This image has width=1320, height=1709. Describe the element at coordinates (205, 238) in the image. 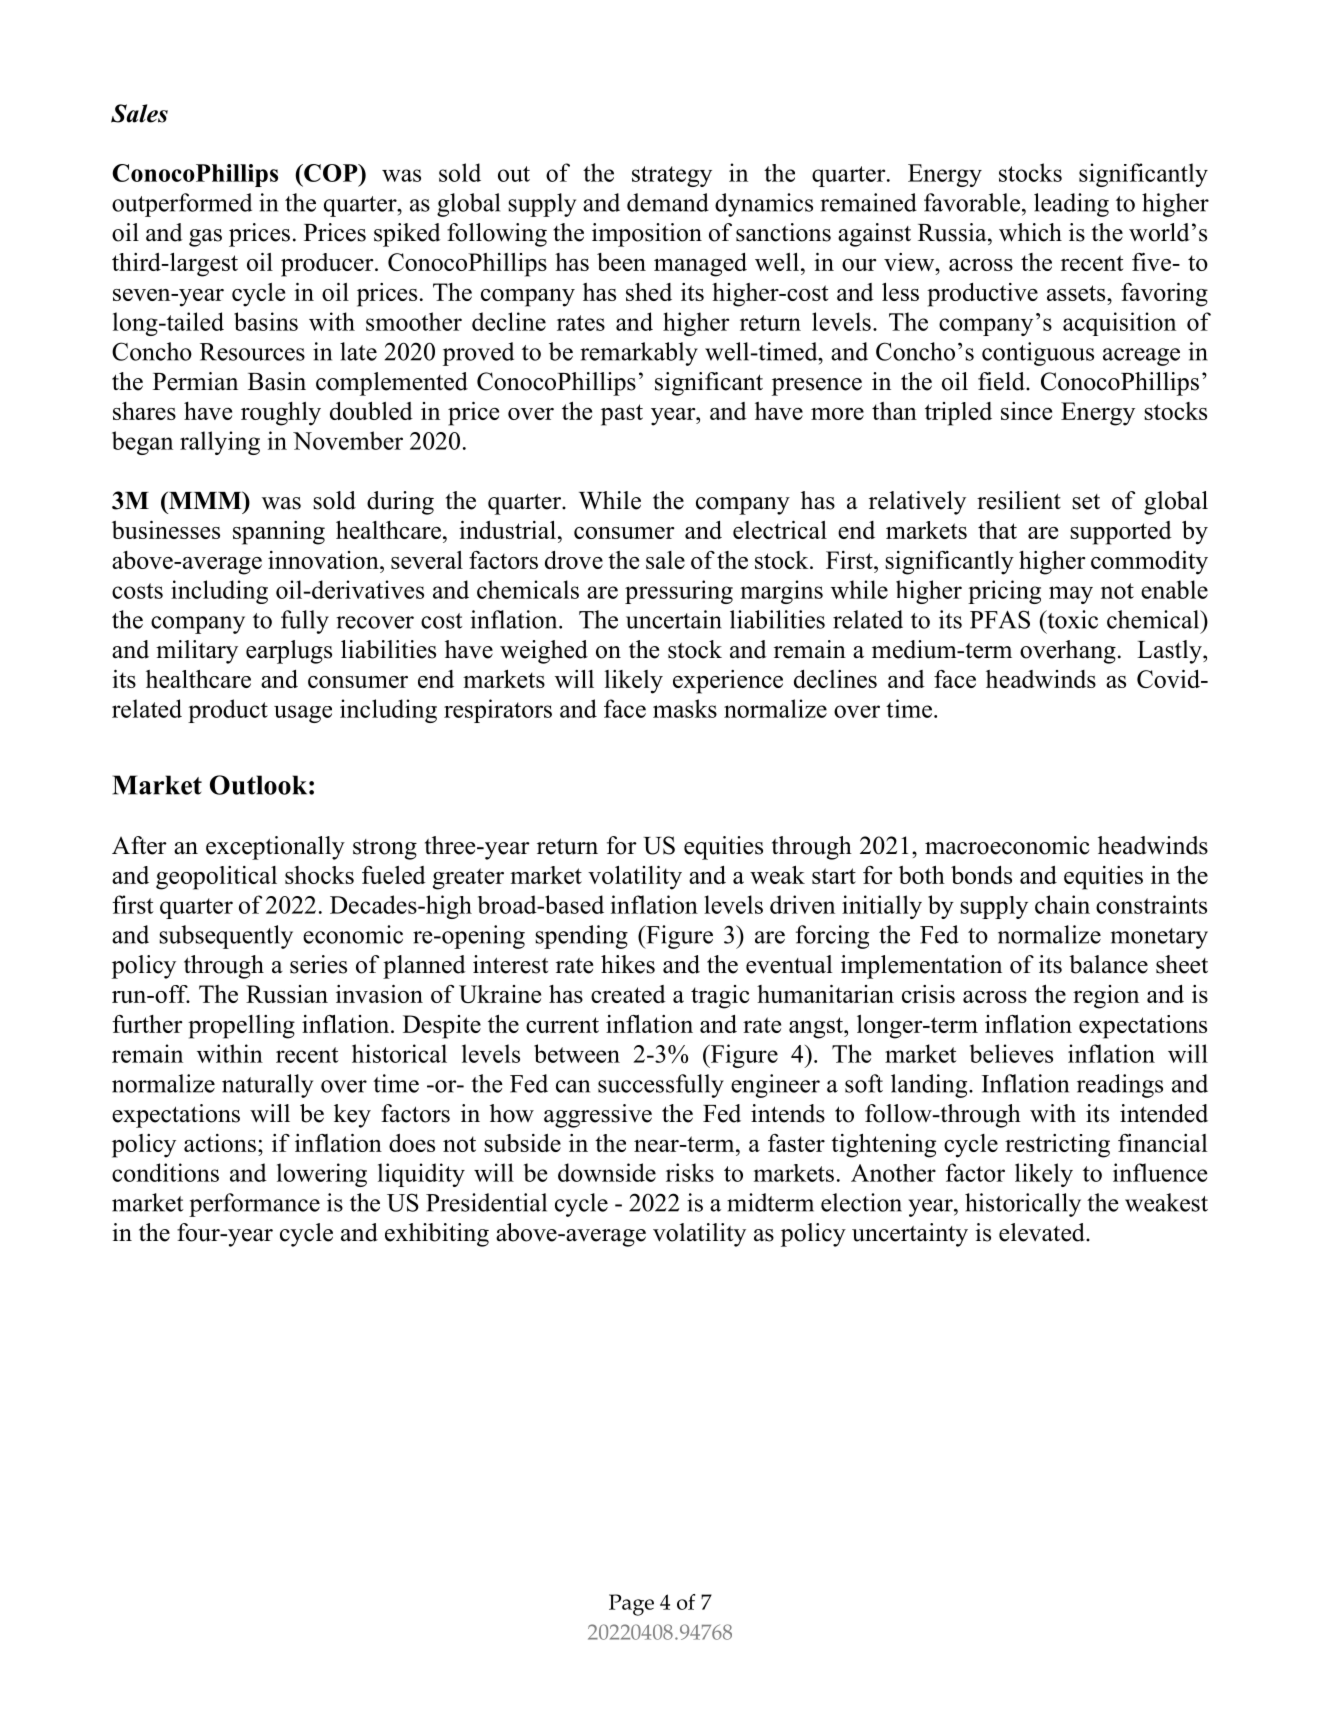

I see `gas` at that location.
